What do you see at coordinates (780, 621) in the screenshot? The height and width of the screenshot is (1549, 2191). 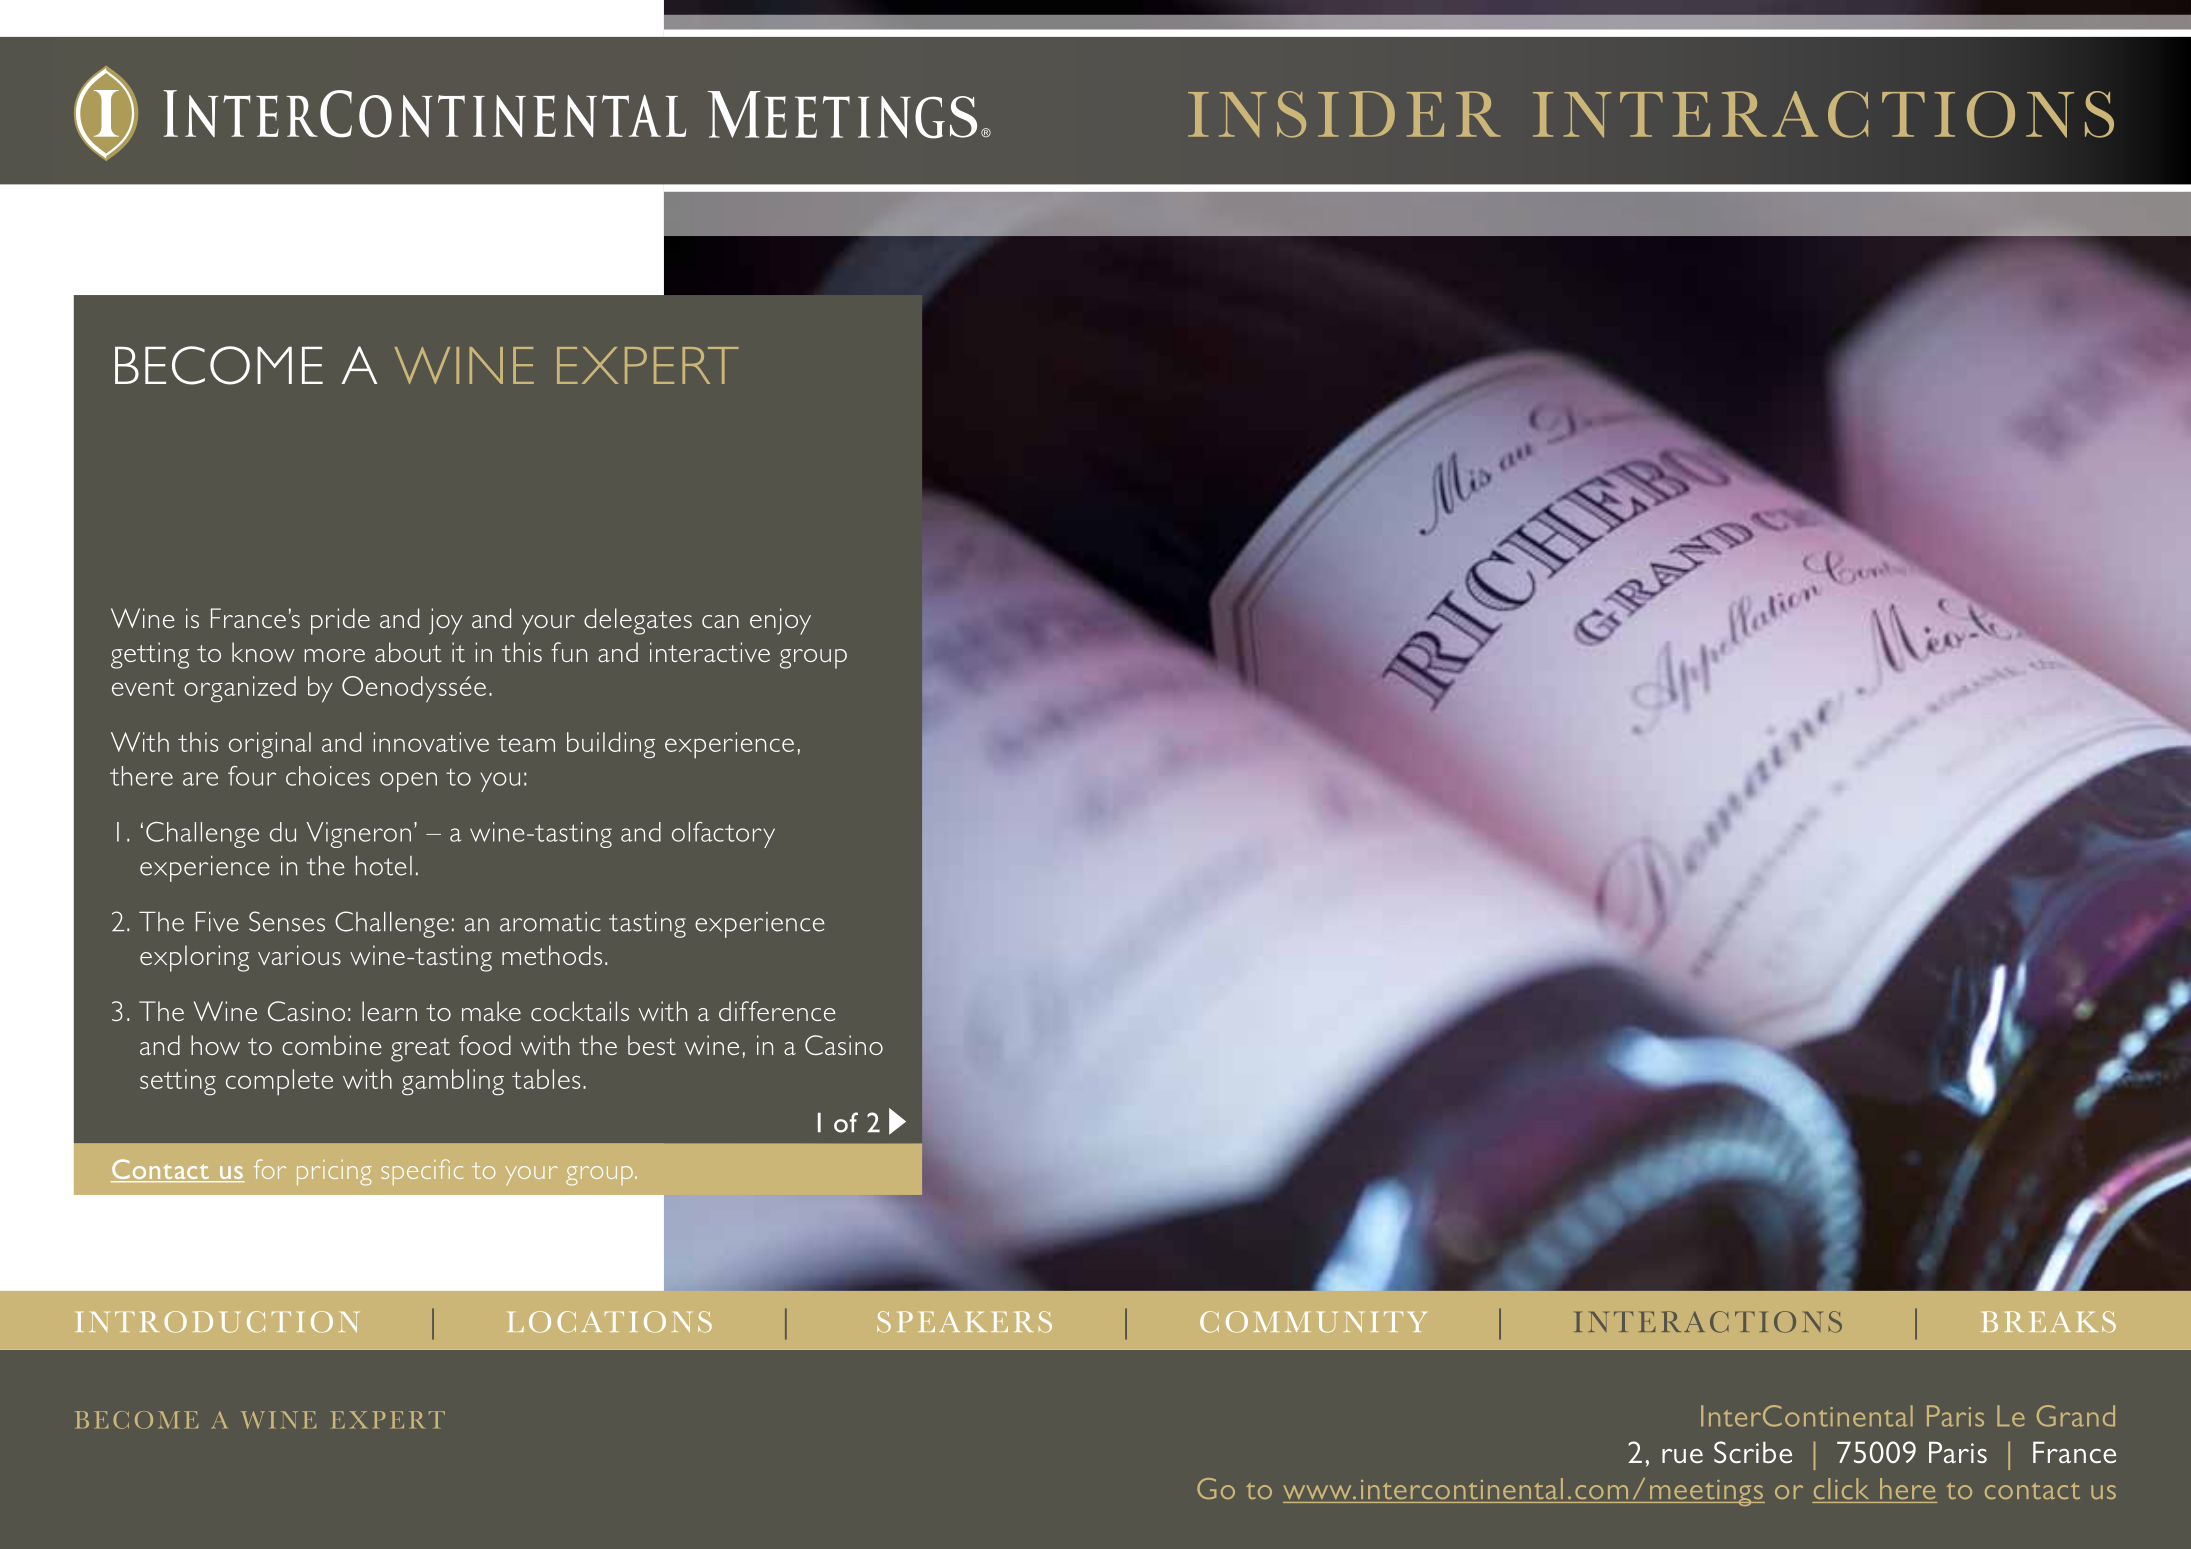 I see `enjoy` at bounding box center [780, 621].
